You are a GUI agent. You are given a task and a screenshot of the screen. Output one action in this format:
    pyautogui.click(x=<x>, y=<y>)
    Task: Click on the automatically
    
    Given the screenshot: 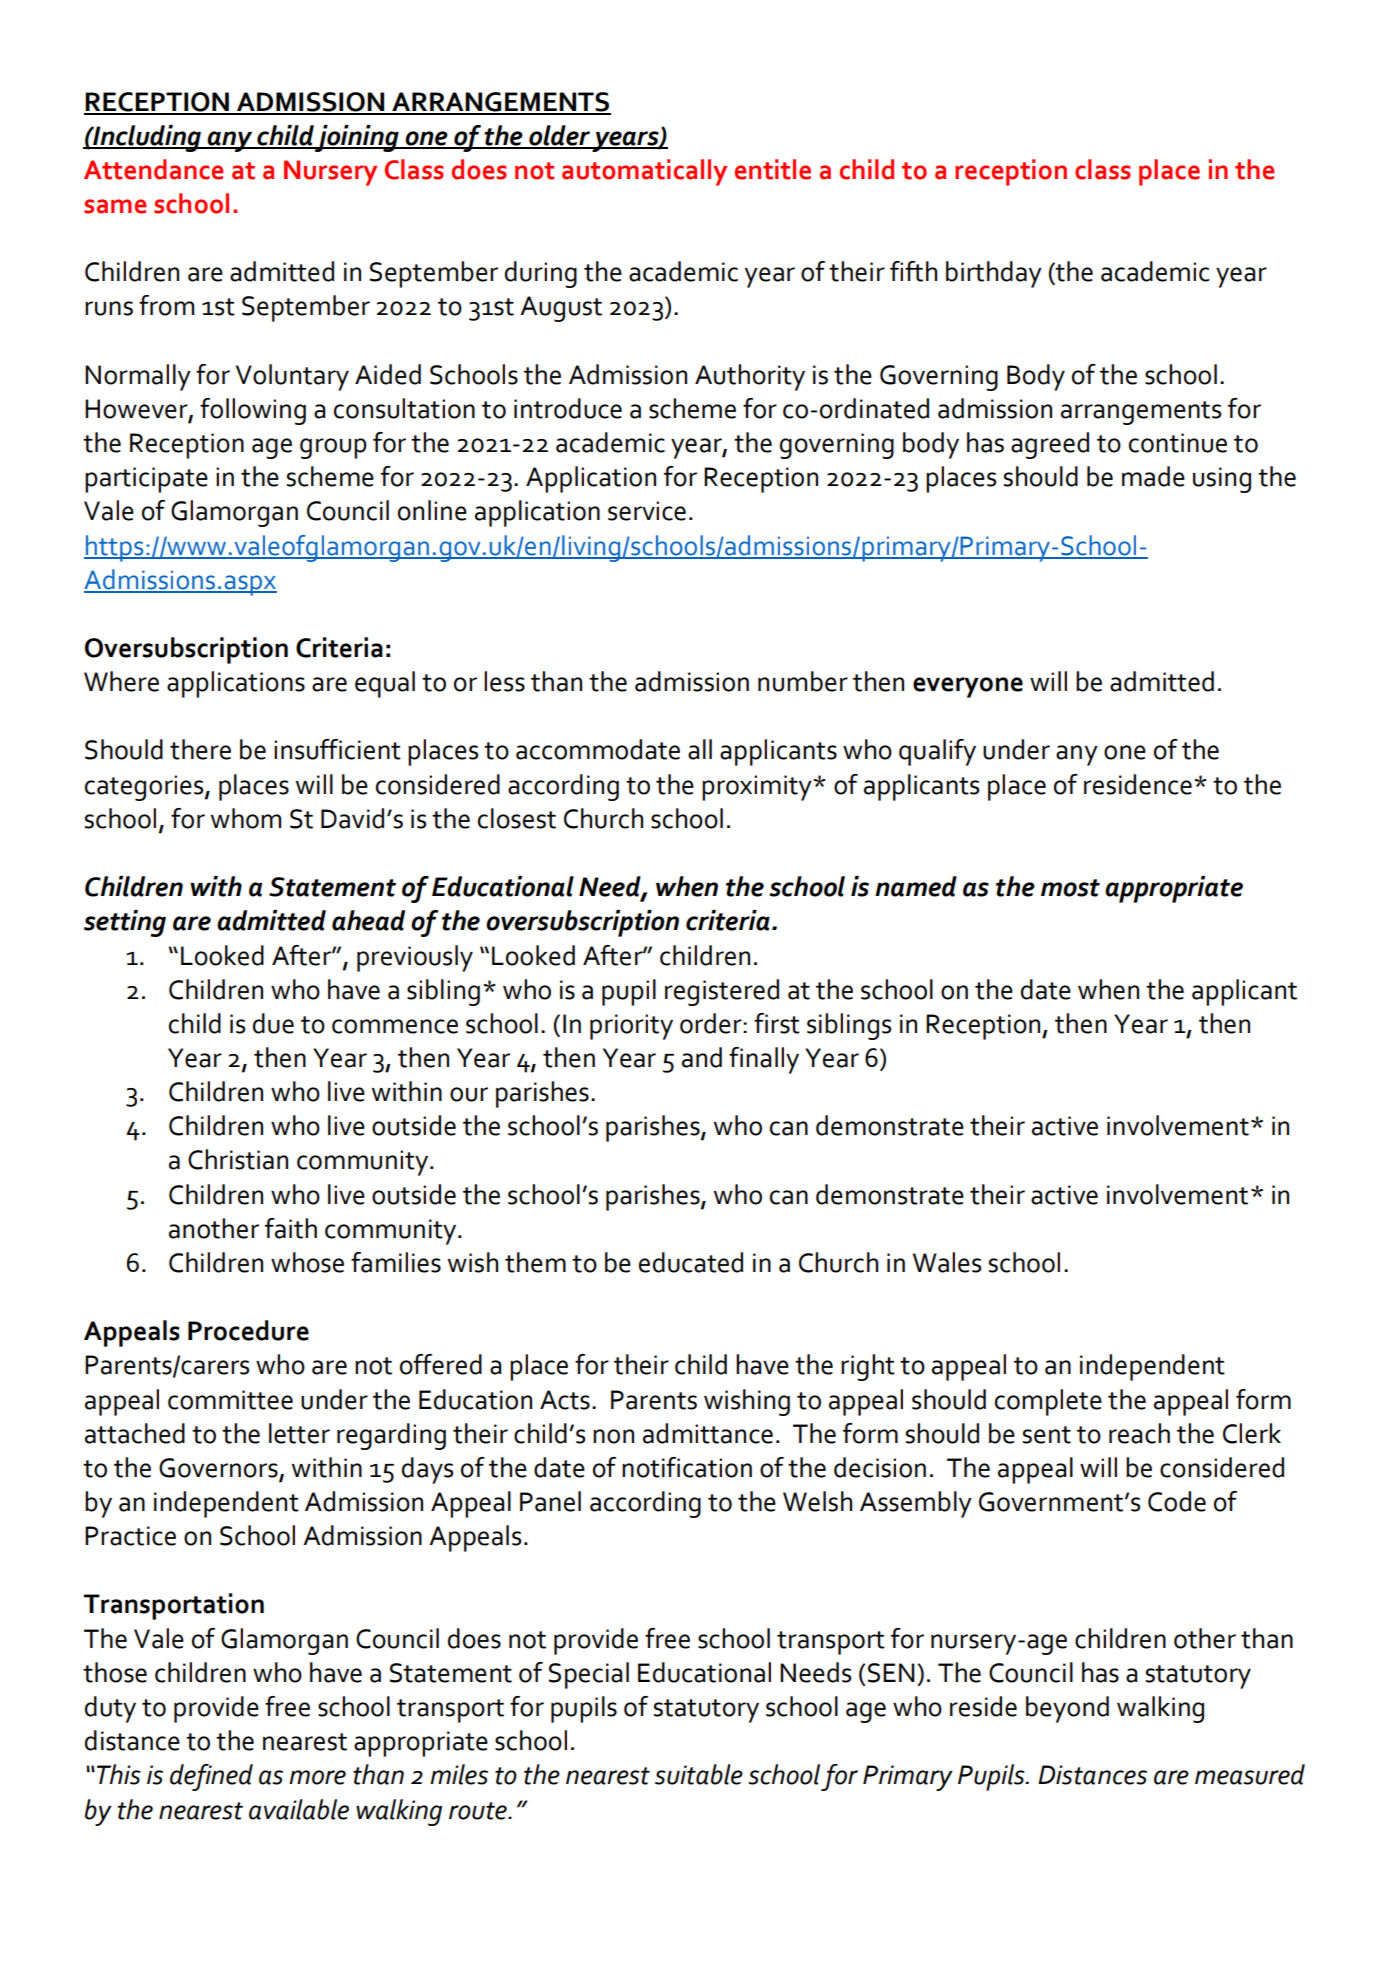 What is the action you would take?
    pyautogui.click(x=644, y=172)
